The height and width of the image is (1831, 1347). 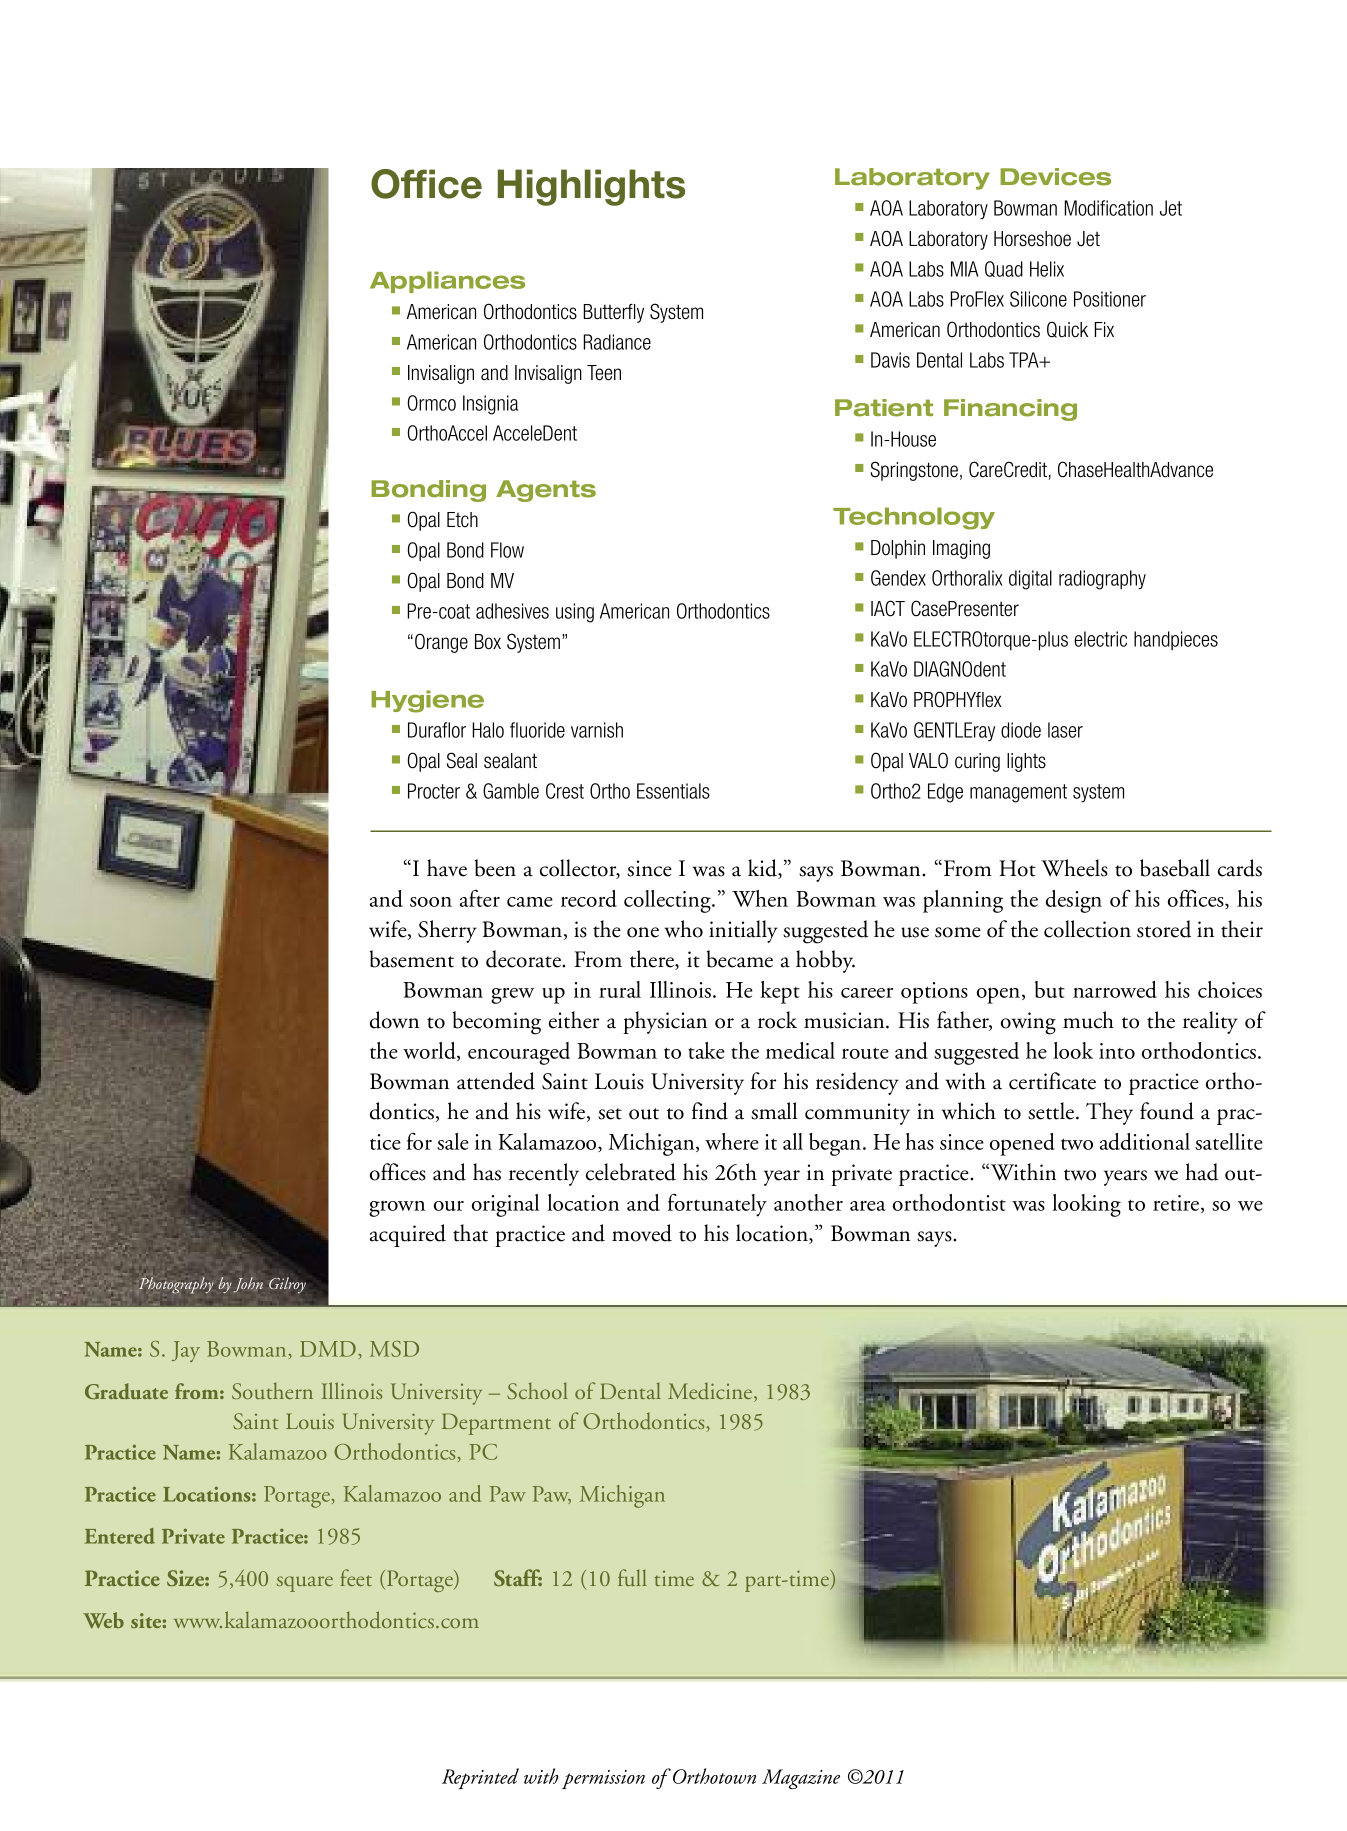 I want to click on permission, so click(x=603, y=1779).
